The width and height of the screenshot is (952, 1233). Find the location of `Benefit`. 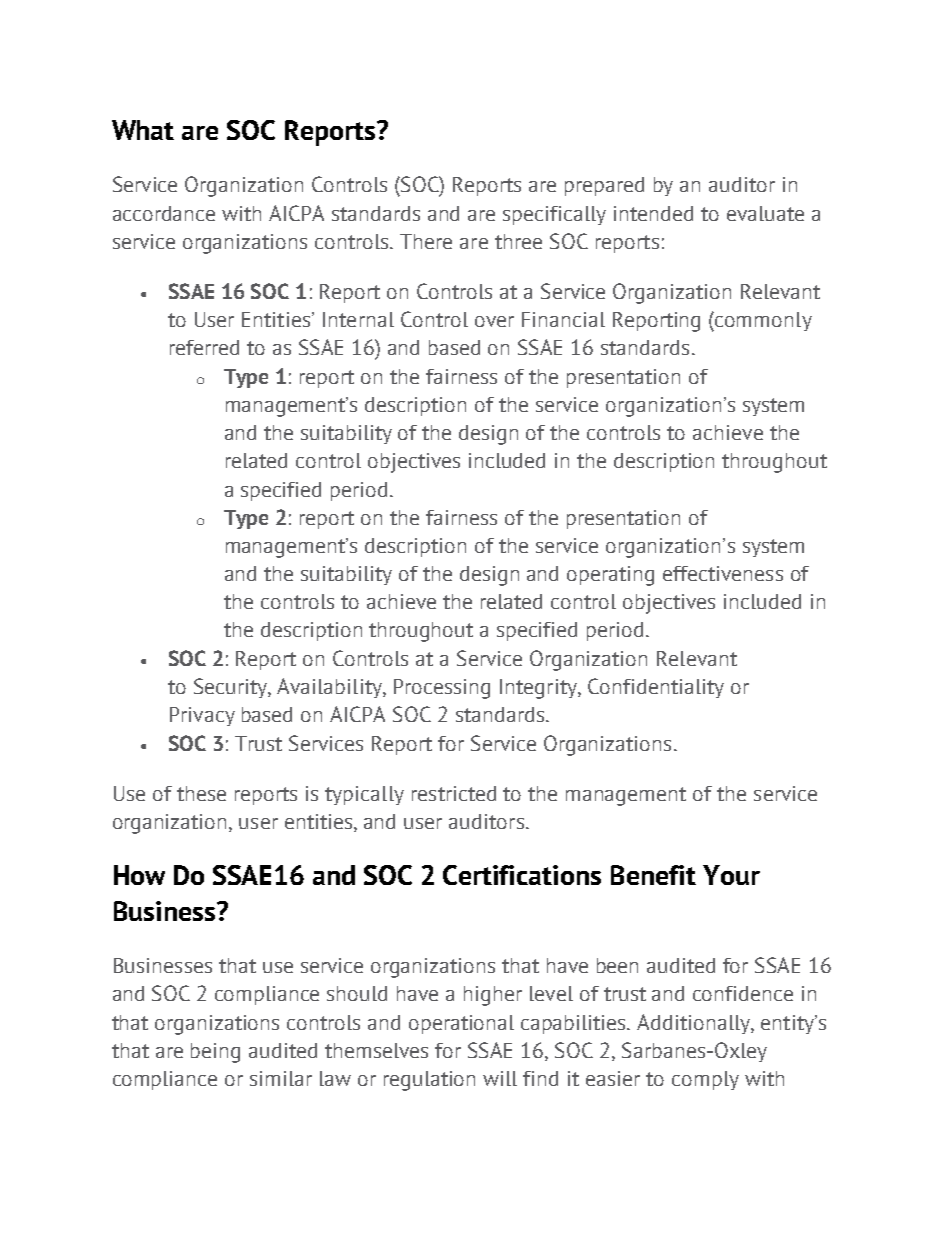

Benefit is located at coordinates (653, 875).
